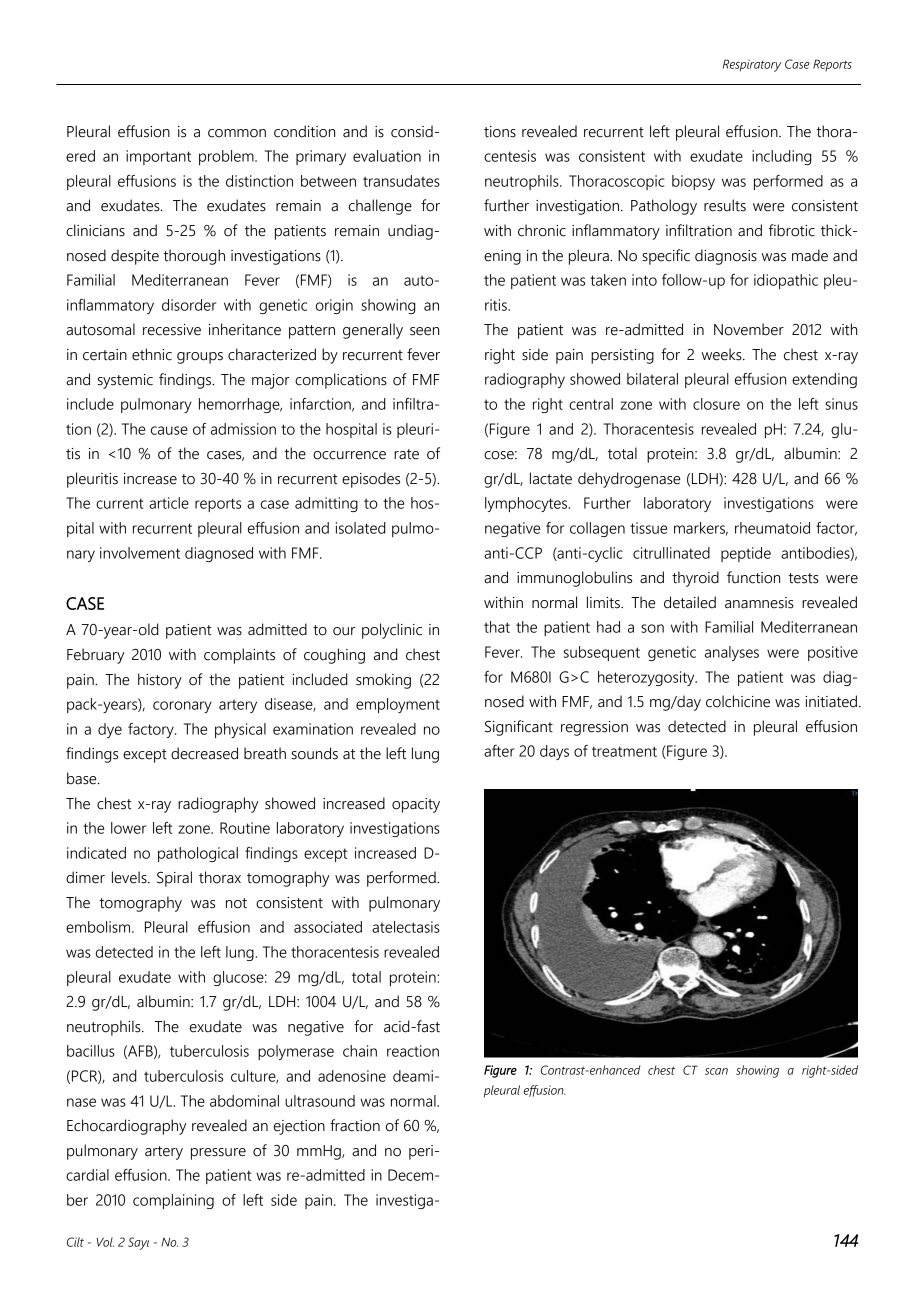  Describe the element at coordinates (160, 681) in the image. I see `history` at that location.
